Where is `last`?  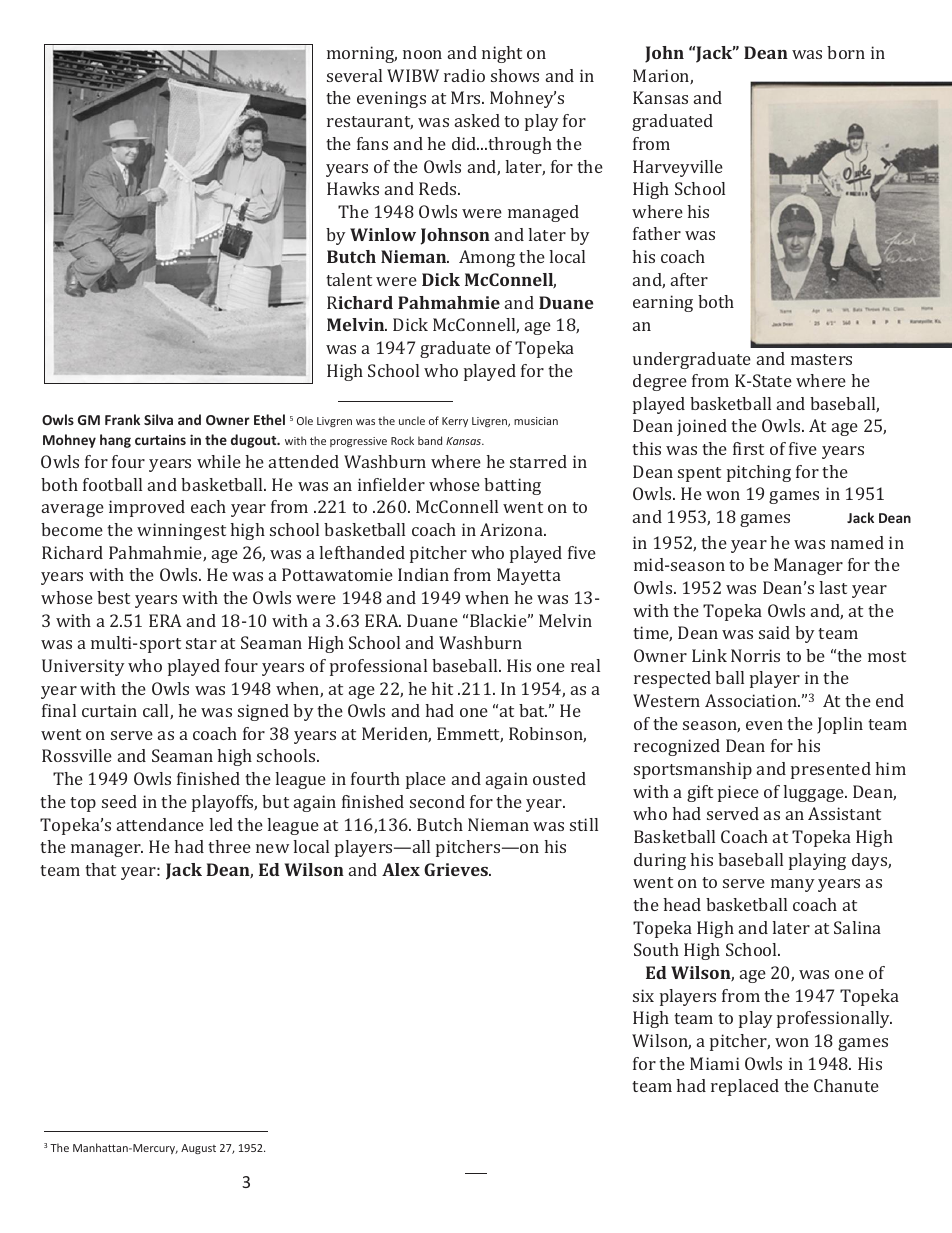
last is located at coordinates (833, 587).
